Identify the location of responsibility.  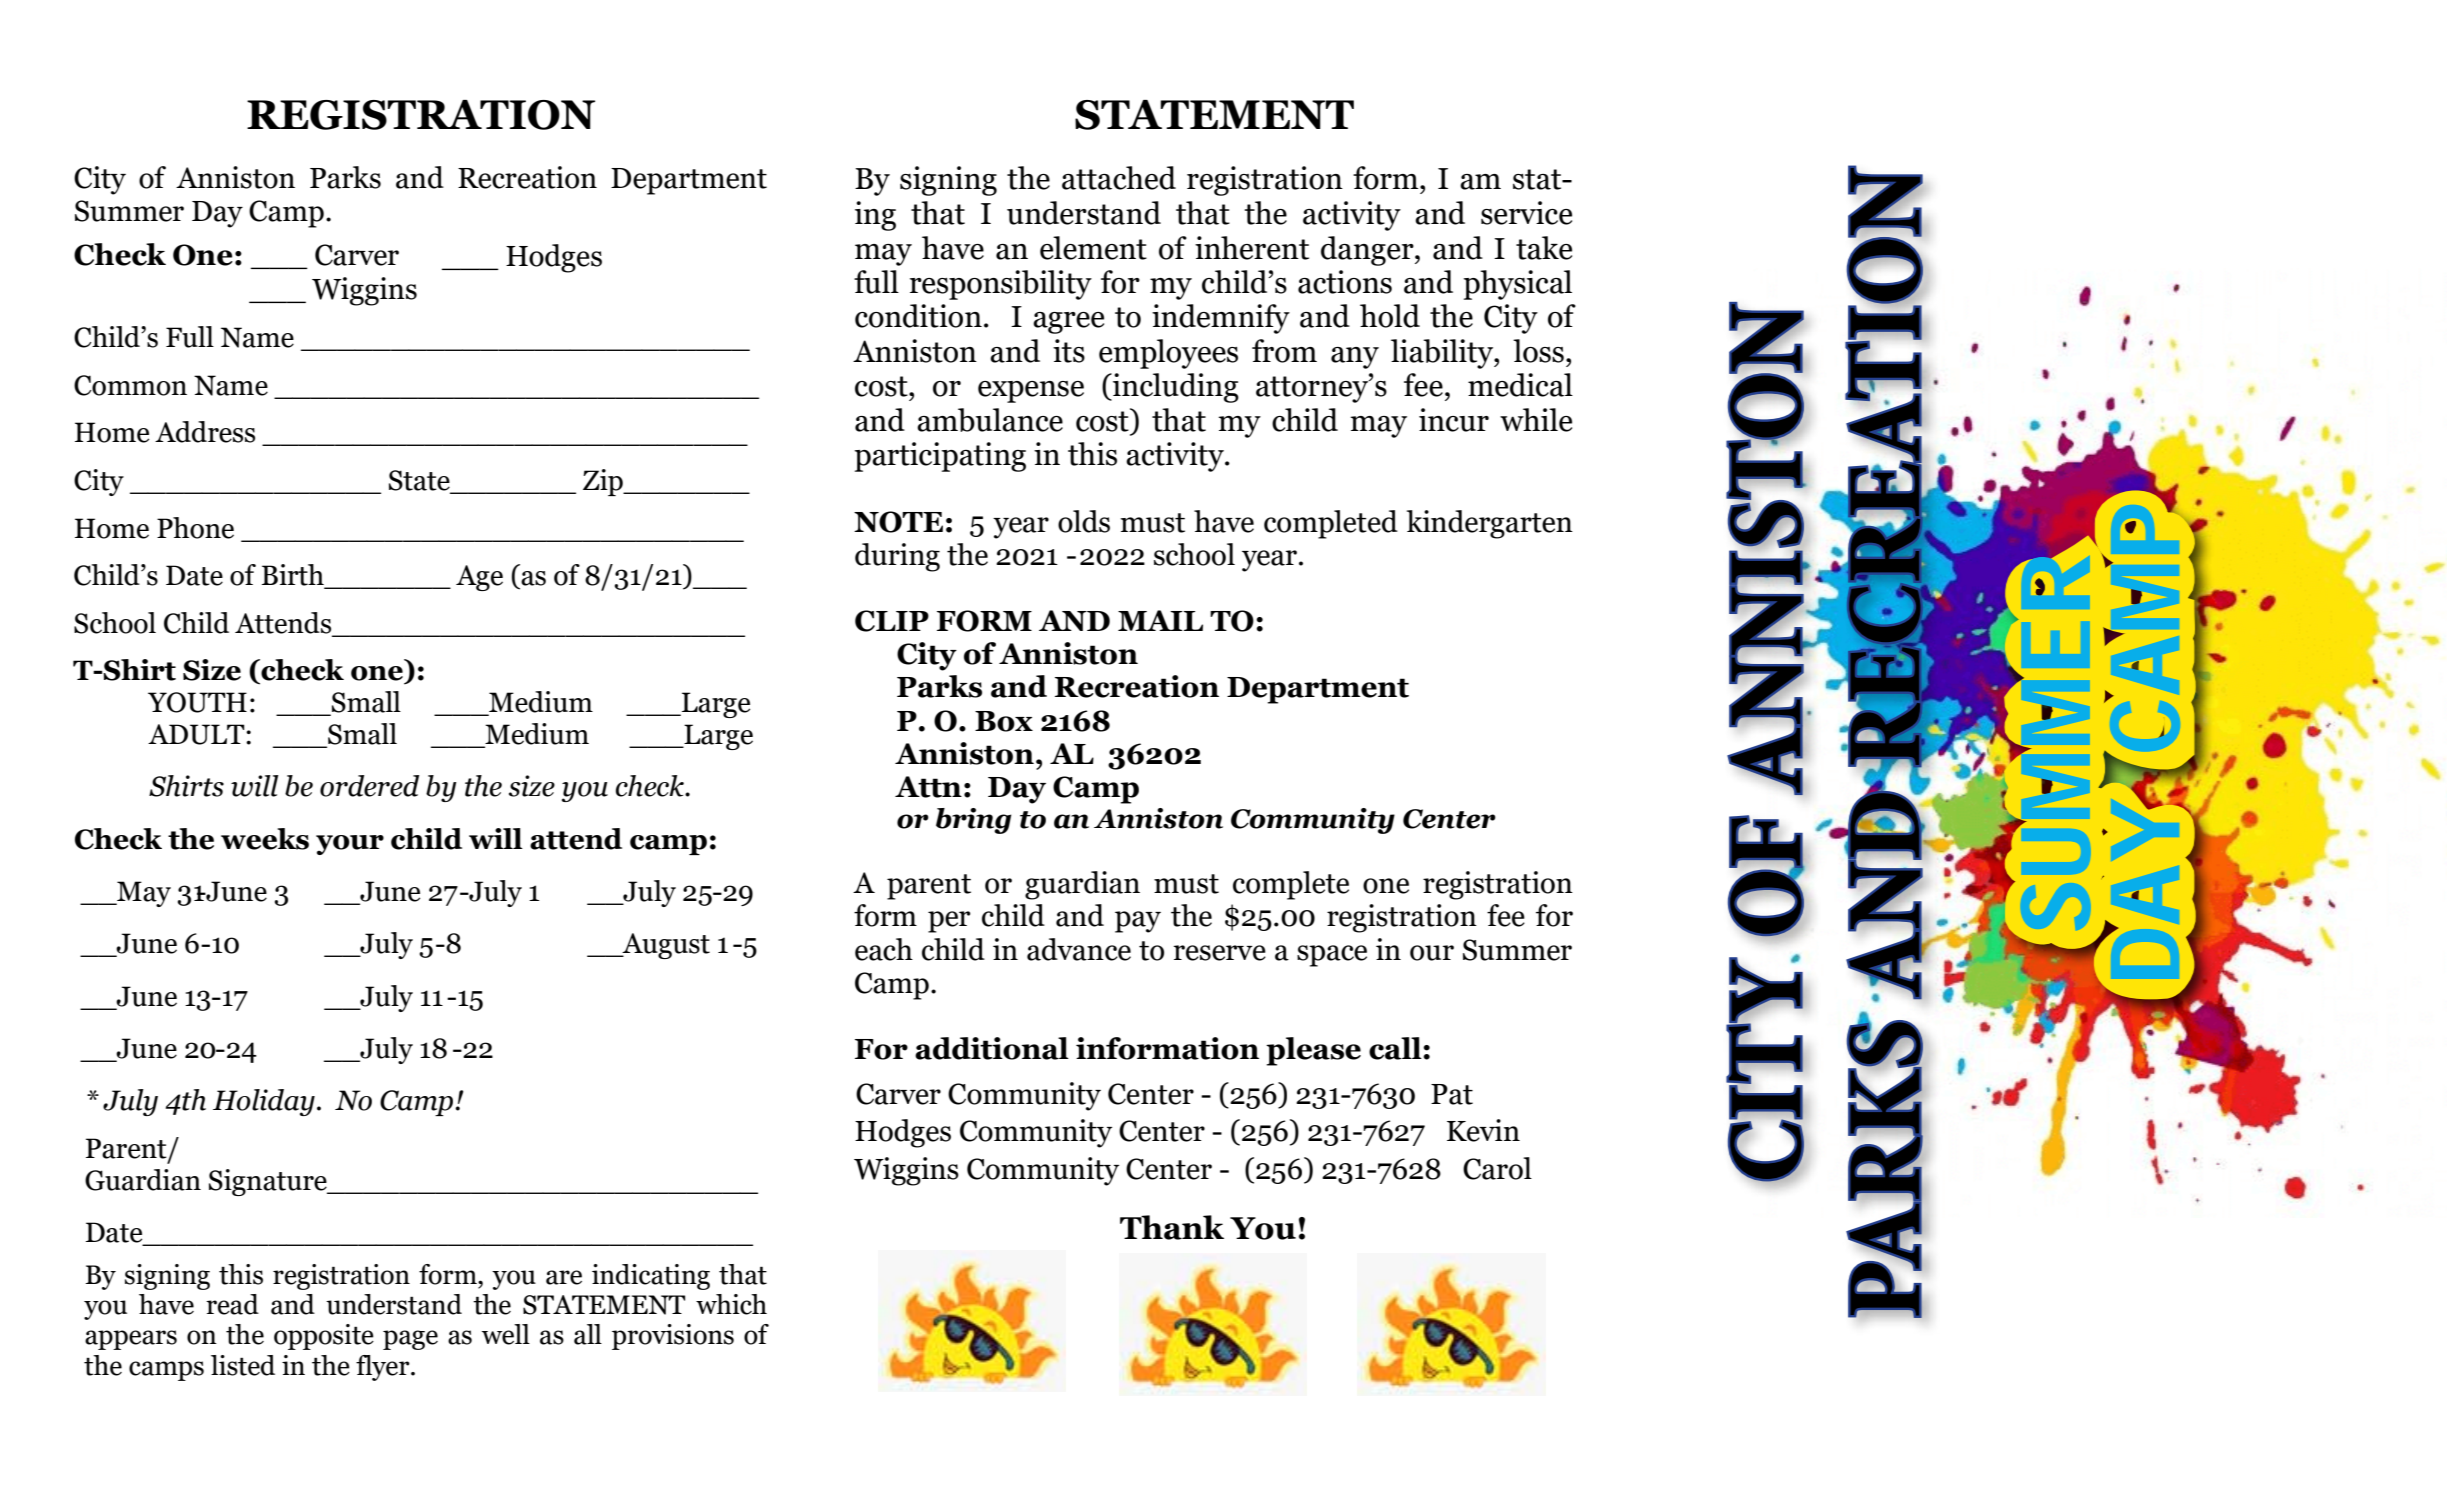
(1001, 285).
